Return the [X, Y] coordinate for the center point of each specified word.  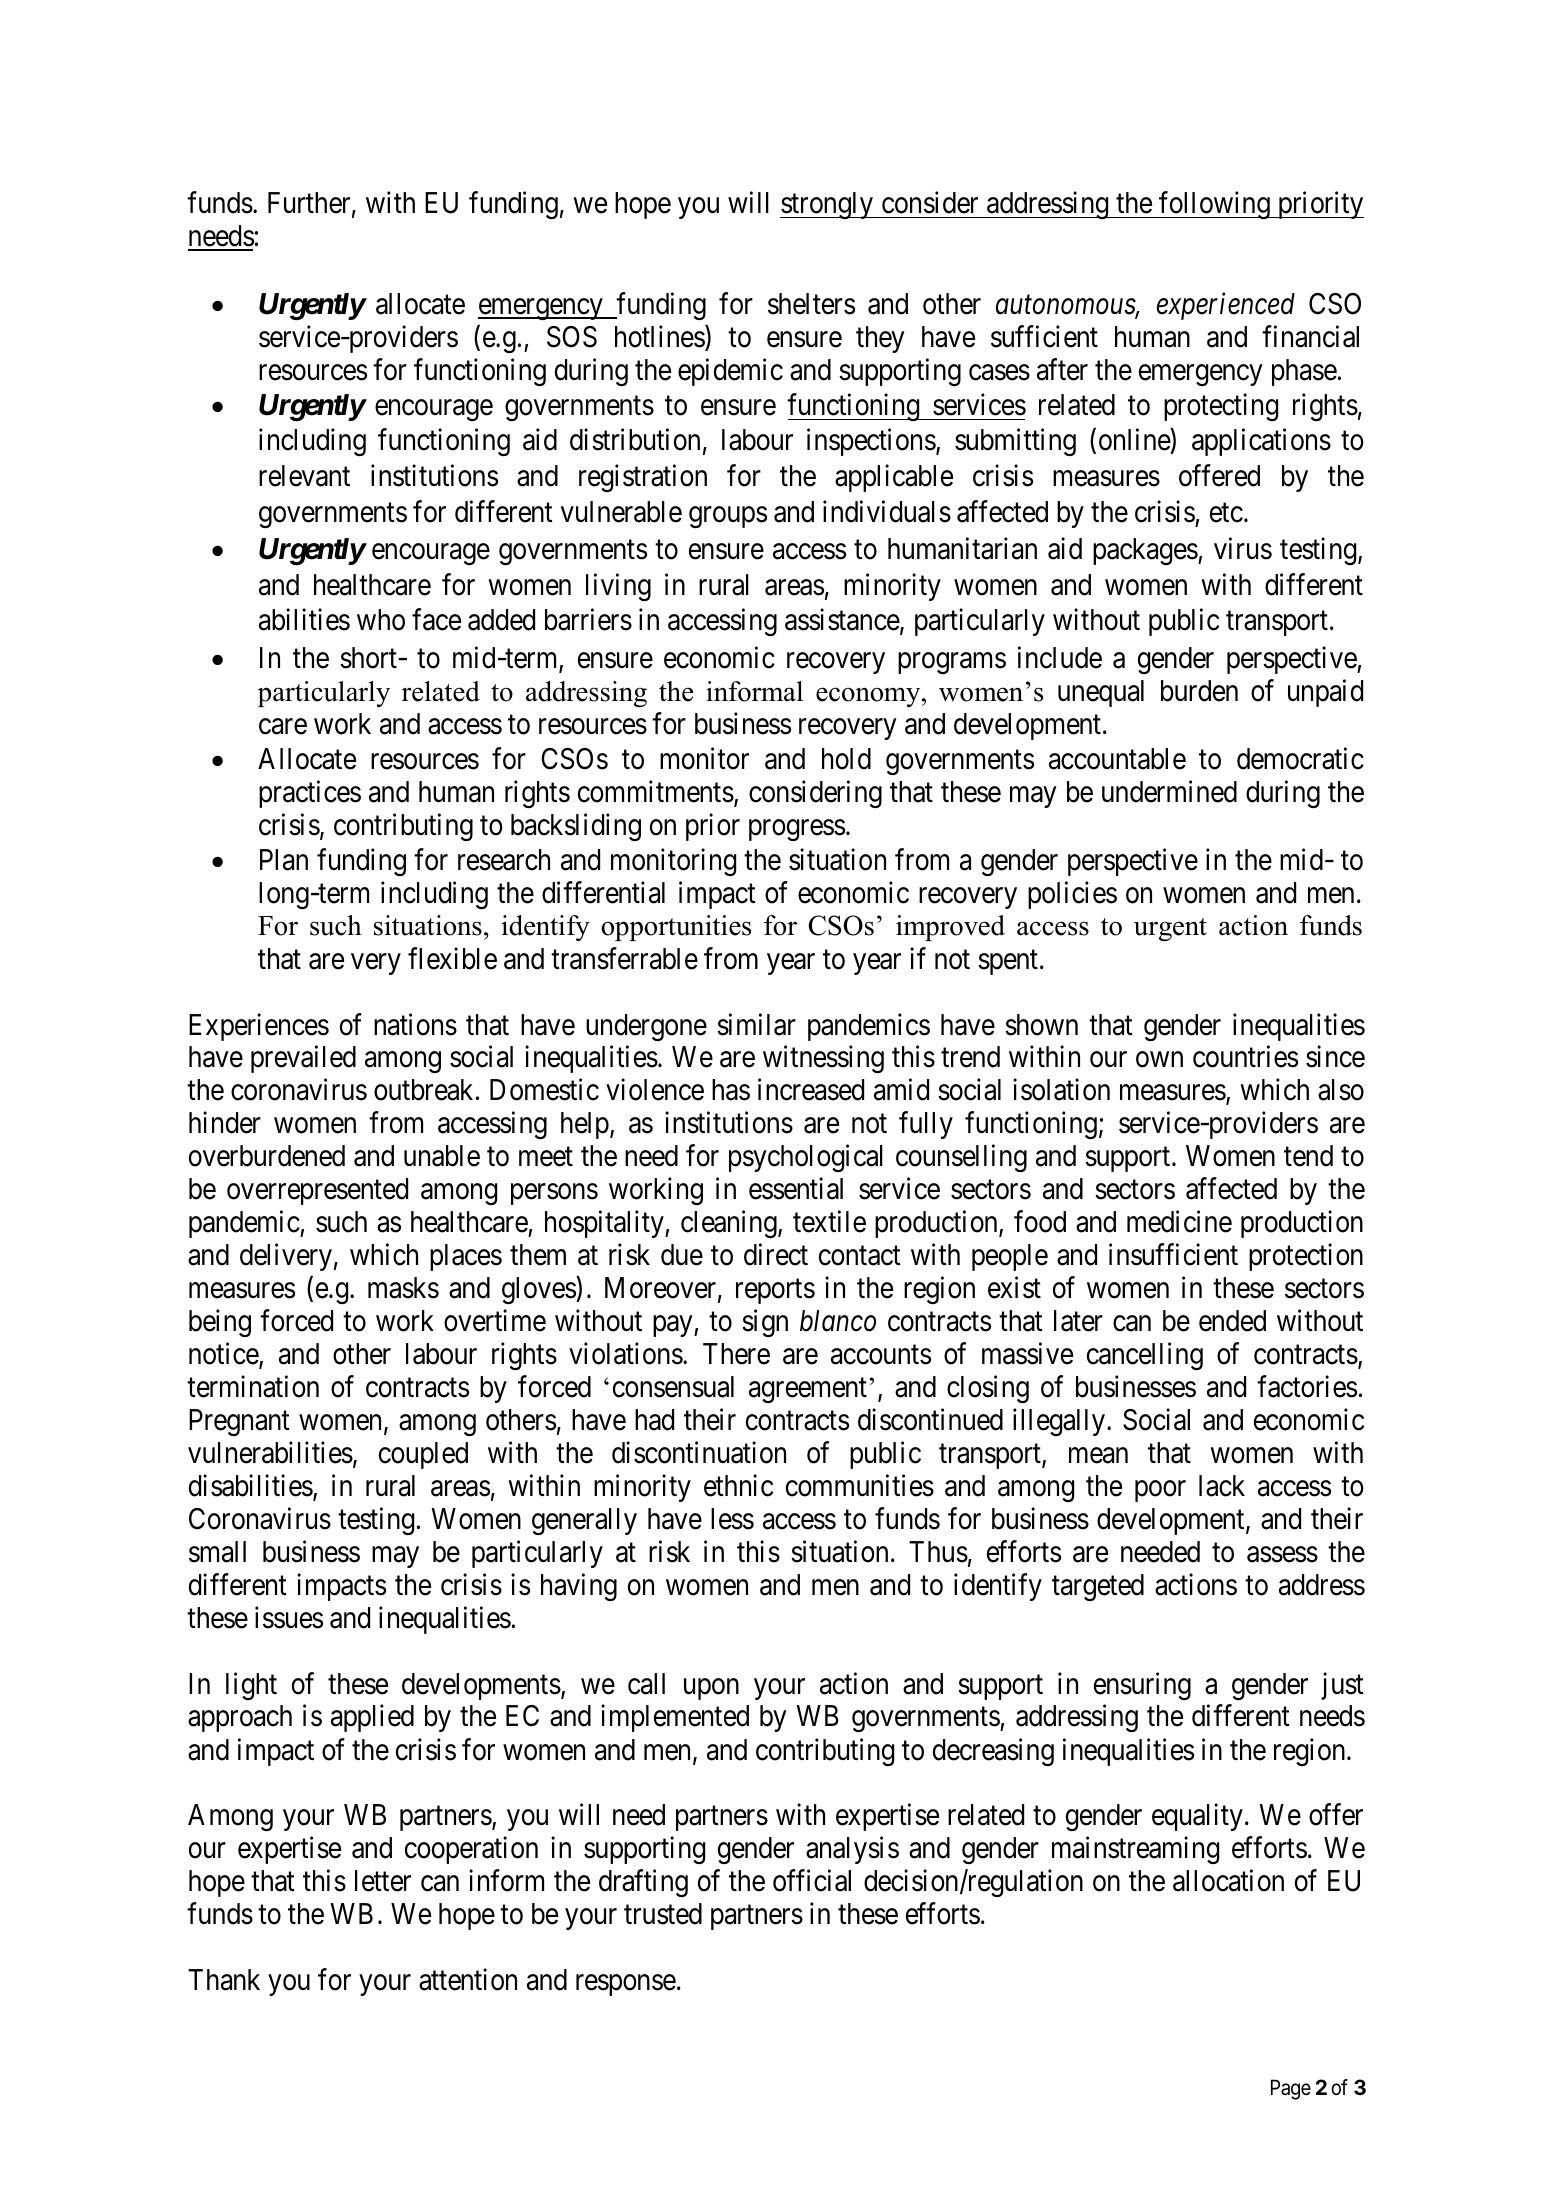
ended [1232, 1321]
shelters [811, 304]
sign [765, 1323]
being [220, 1323]
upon [711, 1689]
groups [728, 517]
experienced [1226, 306]
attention [468, 1980]
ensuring [1142, 1686]
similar [756, 1024]
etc [1226, 513]
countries [1245, 1057]
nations [415, 1024]
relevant [304, 476]
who [381, 620]
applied [372, 1718]
